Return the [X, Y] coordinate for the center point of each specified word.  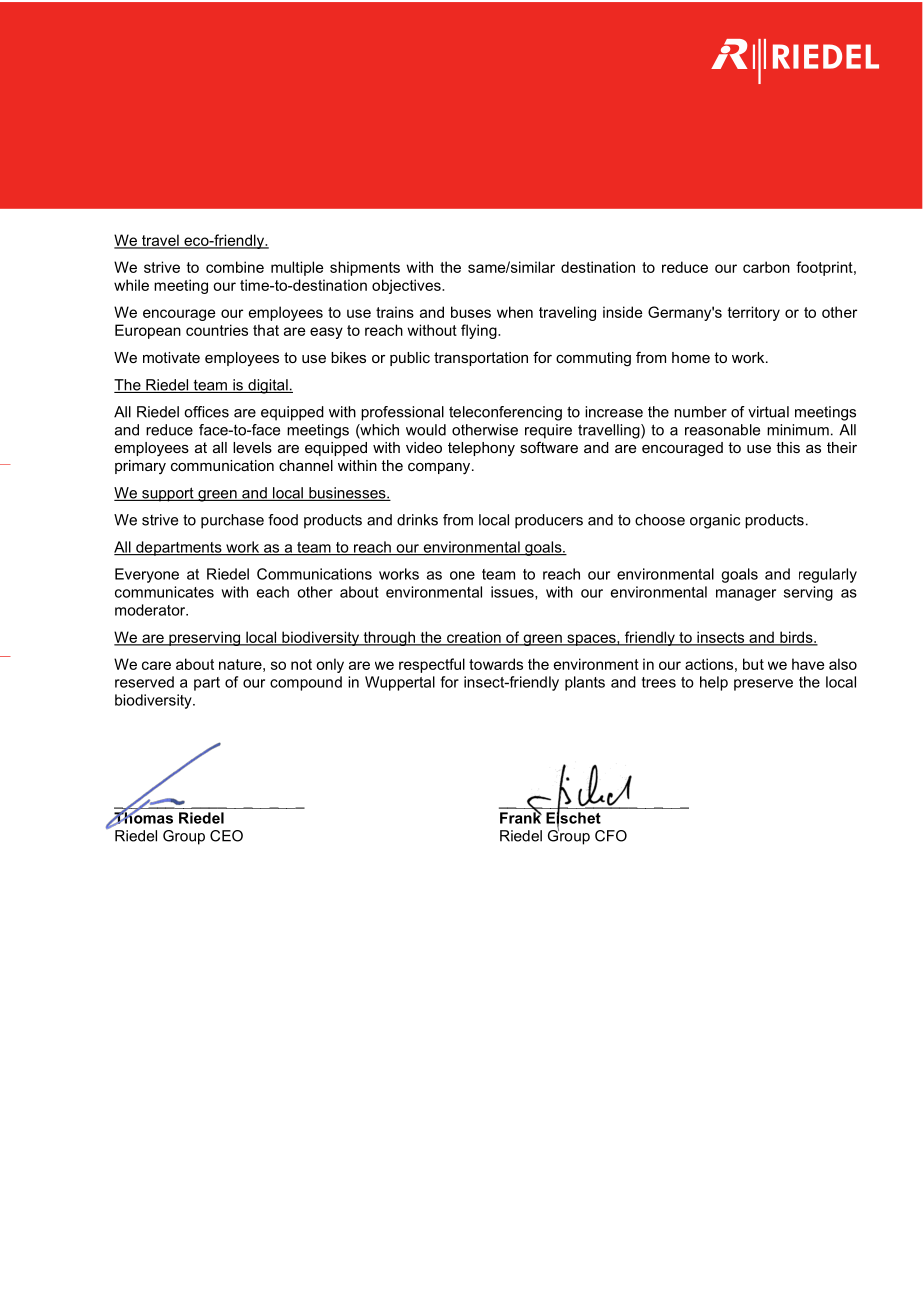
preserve [763, 685]
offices [206, 412]
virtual [768, 412]
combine [235, 267]
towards [496, 664]
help [714, 683]
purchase [232, 521]
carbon [766, 267]
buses [471, 312]
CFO [611, 836]
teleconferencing [505, 413]
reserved [144, 682]
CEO [226, 836]
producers [549, 521]
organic [715, 521]
